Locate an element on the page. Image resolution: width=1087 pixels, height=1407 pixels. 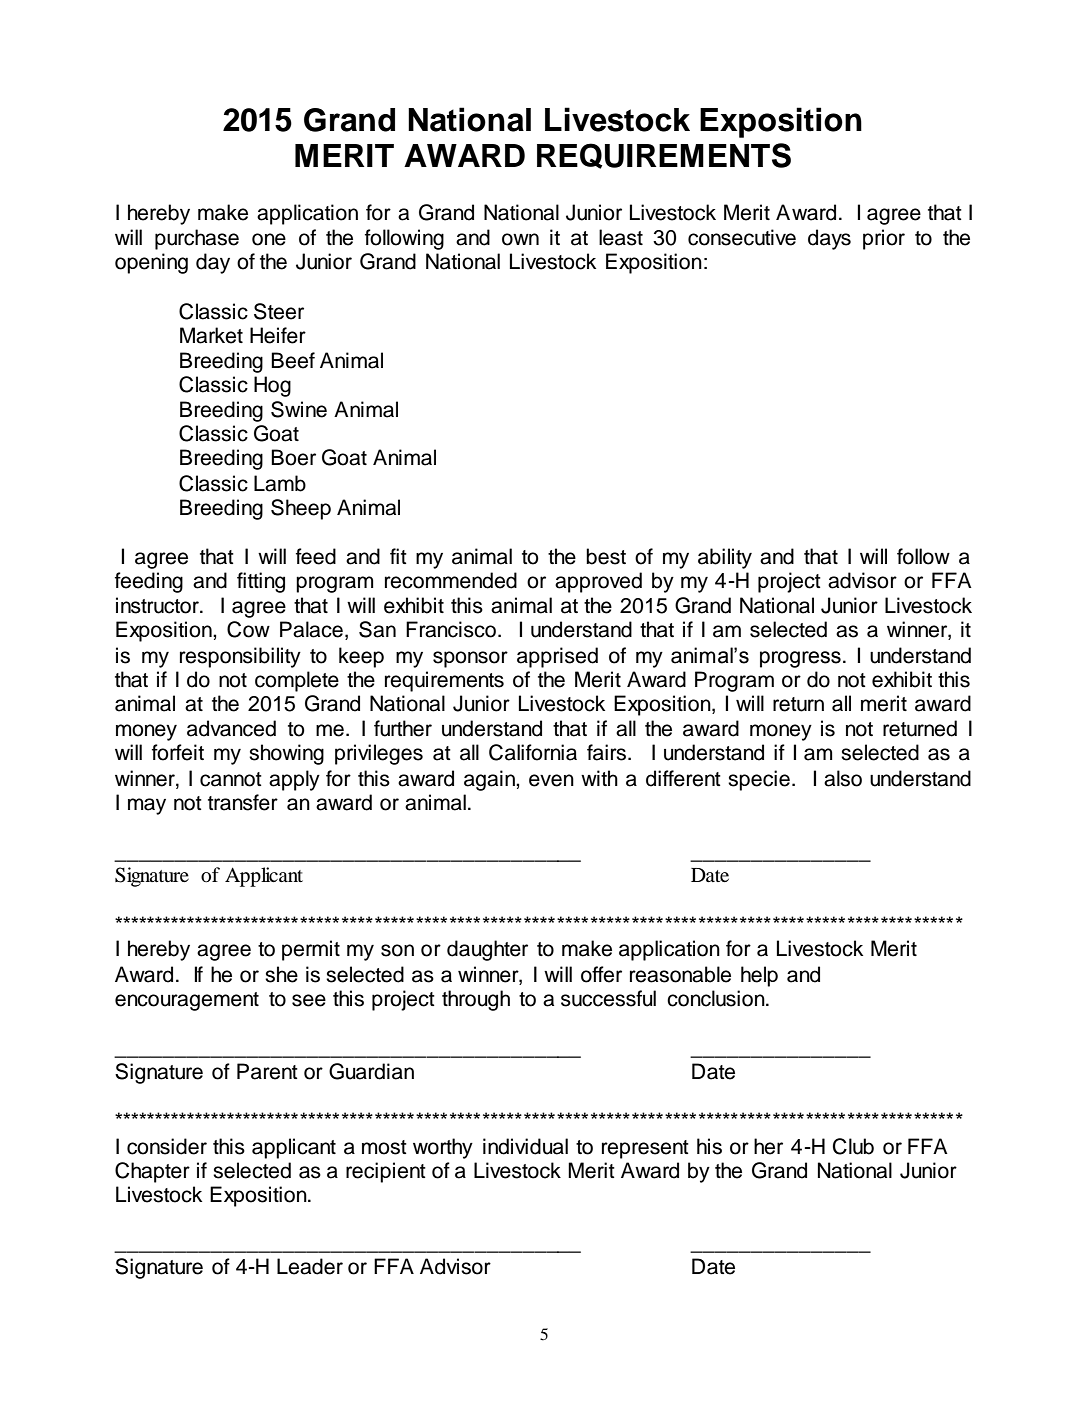
own is located at coordinates (520, 239).
